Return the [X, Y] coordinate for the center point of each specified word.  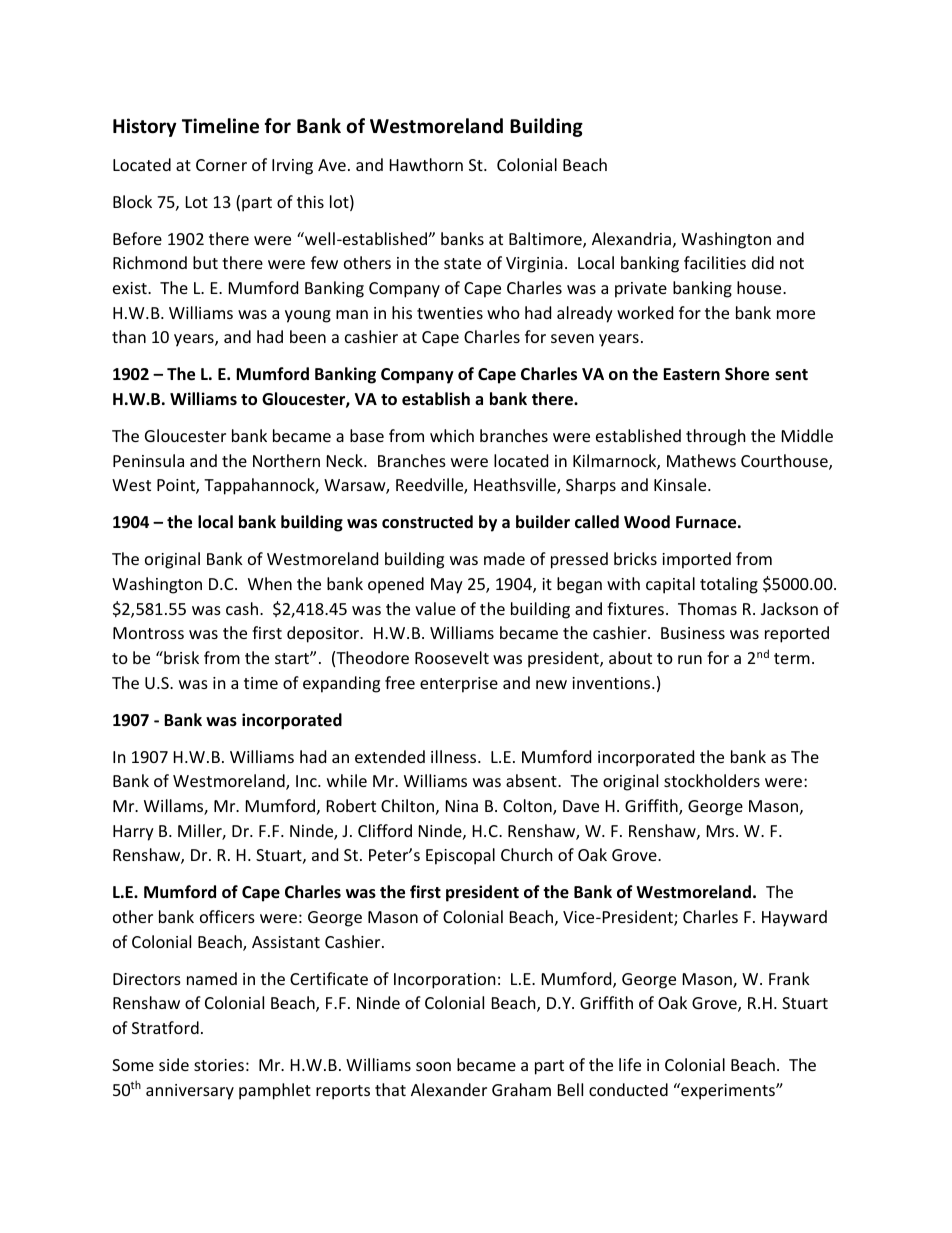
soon [433, 1066]
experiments [728, 1091]
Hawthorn [426, 164]
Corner [221, 165]
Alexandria [631, 238]
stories [219, 1065]
